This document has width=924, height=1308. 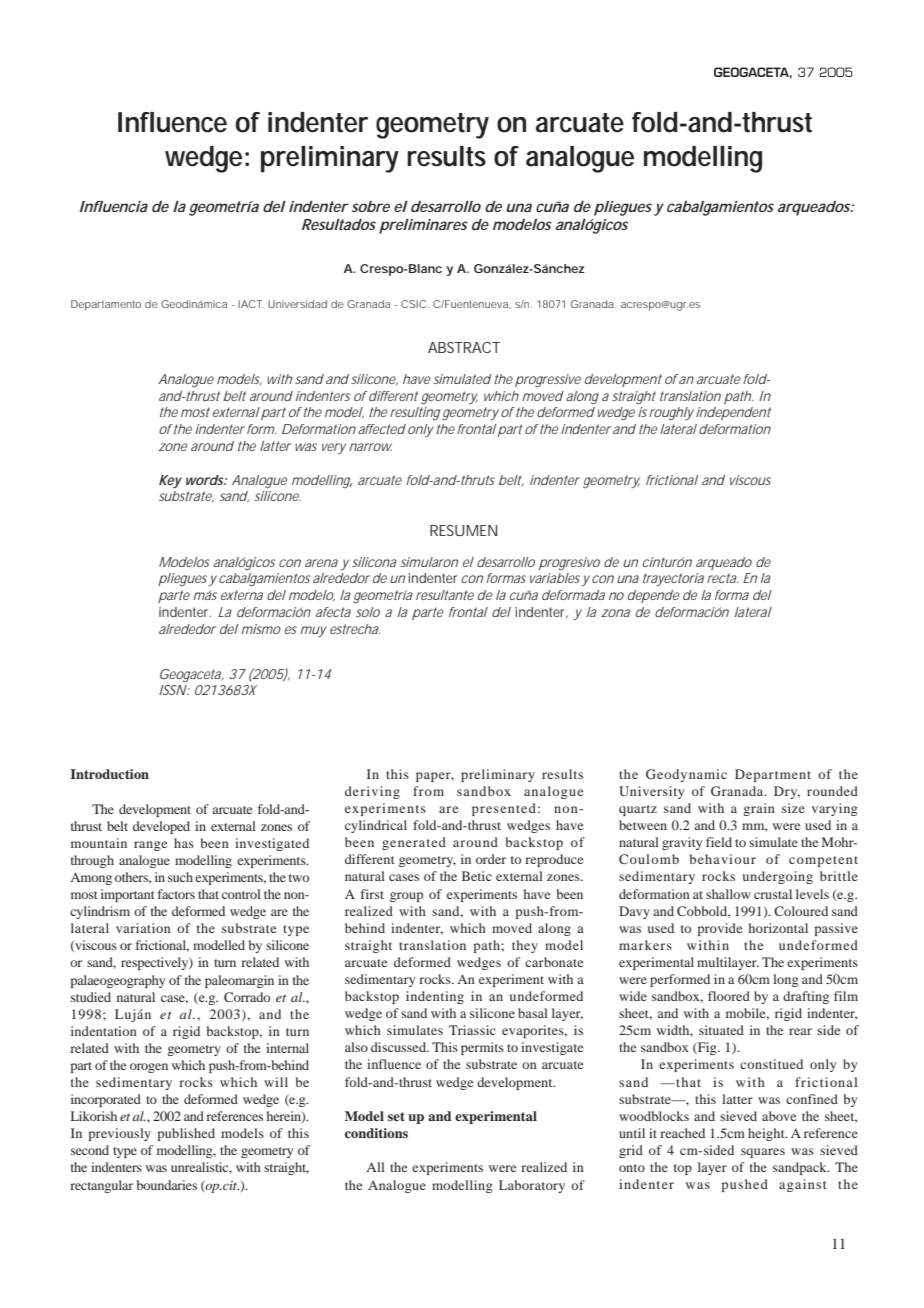 What do you see at coordinates (671, 414) in the document?
I see `roughly` at bounding box center [671, 414].
